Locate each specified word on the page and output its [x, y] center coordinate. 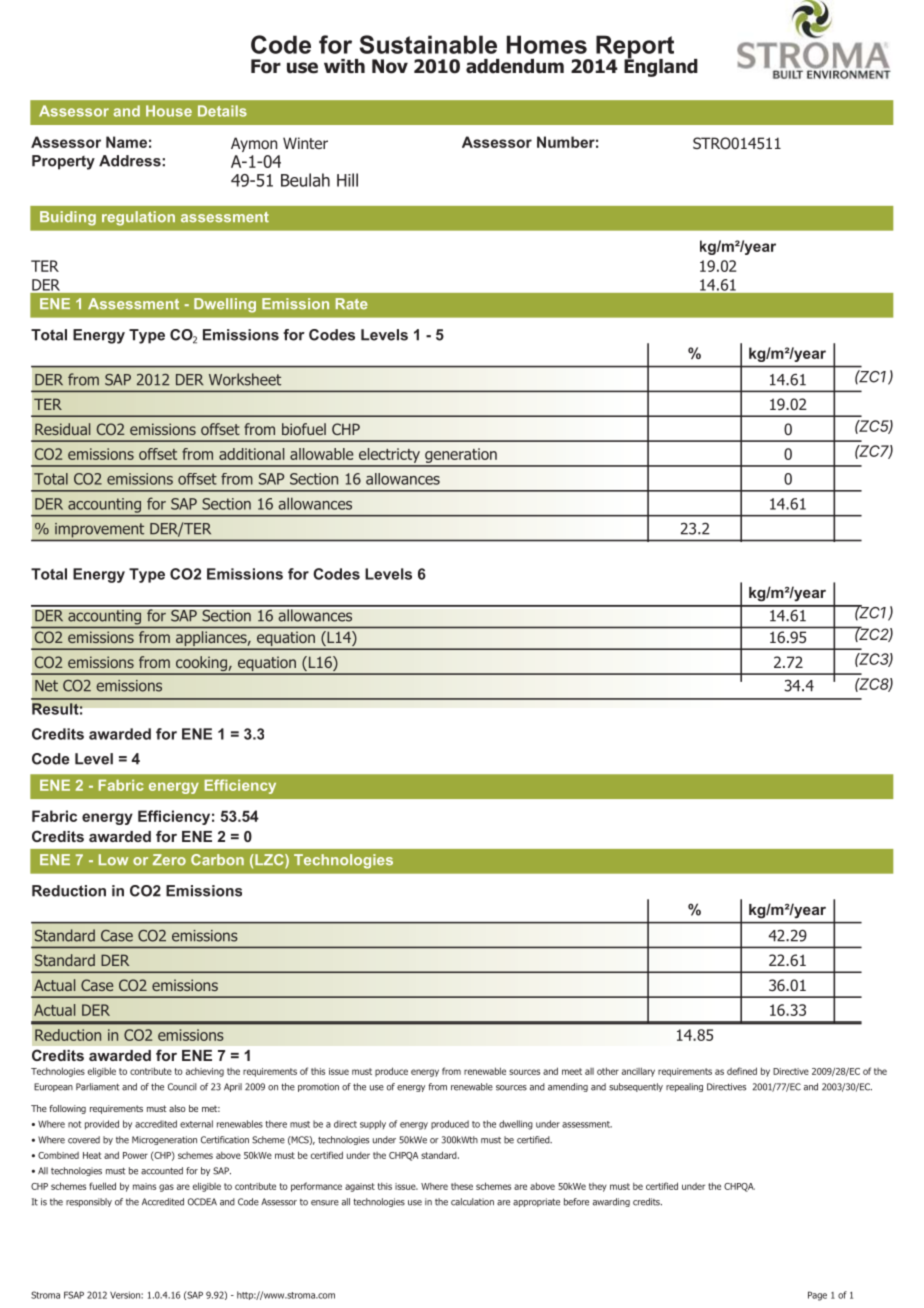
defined [742, 1071]
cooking [201, 665]
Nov [390, 66]
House [169, 111]
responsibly [89, 1202]
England [661, 66]
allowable [321, 454]
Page [817, 1296]
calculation [472, 1202]
